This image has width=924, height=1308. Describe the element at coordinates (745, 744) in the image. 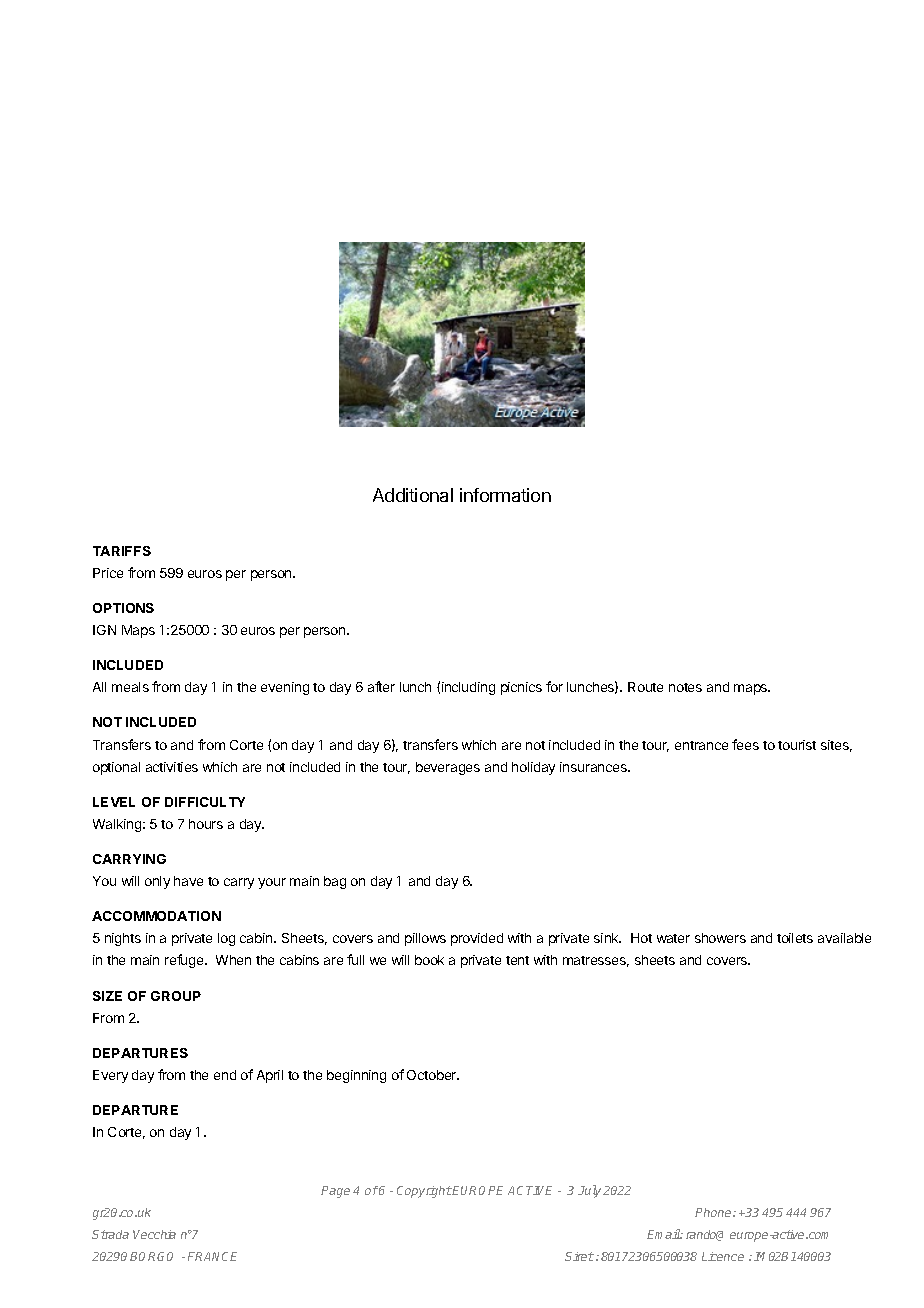

I see `fees` at that location.
